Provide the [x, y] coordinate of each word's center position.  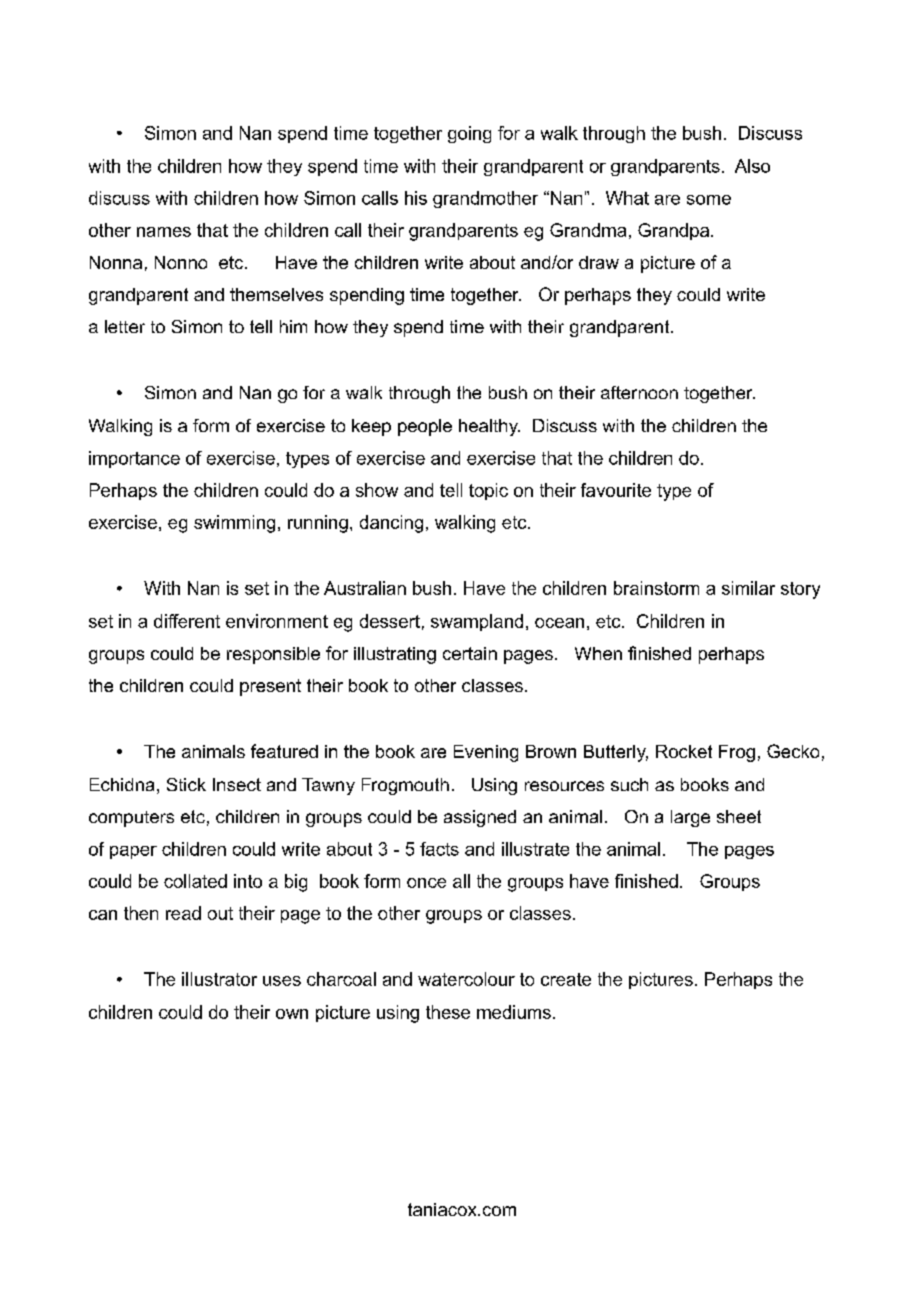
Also [752, 166]
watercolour [466, 979]
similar [748, 588]
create [566, 979]
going [469, 134]
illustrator [219, 979]
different [187, 621]
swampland [477, 622]
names [164, 232]
